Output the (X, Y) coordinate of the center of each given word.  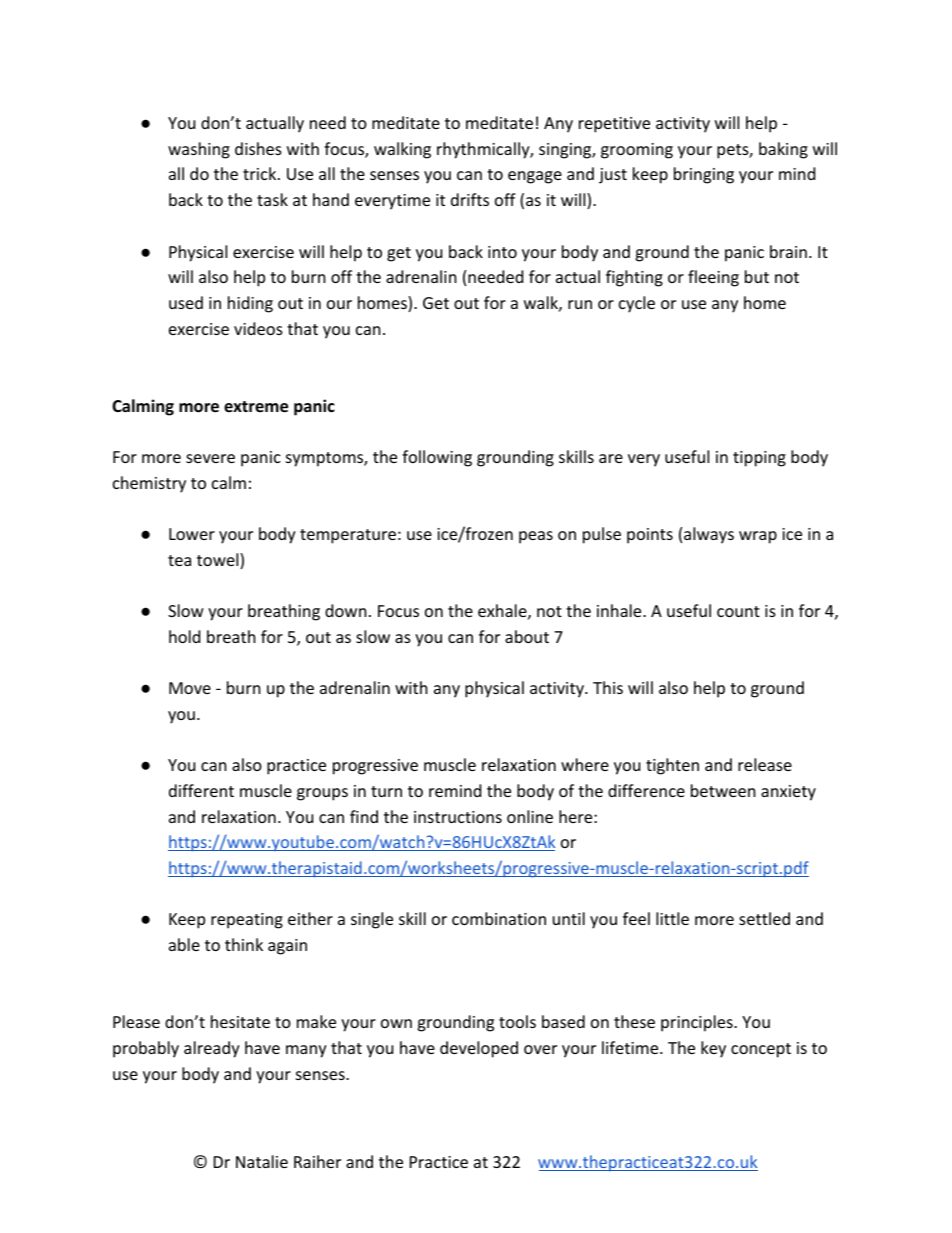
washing (199, 150)
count (738, 611)
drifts (470, 199)
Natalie (262, 1161)
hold (184, 636)
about (527, 636)
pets (733, 151)
